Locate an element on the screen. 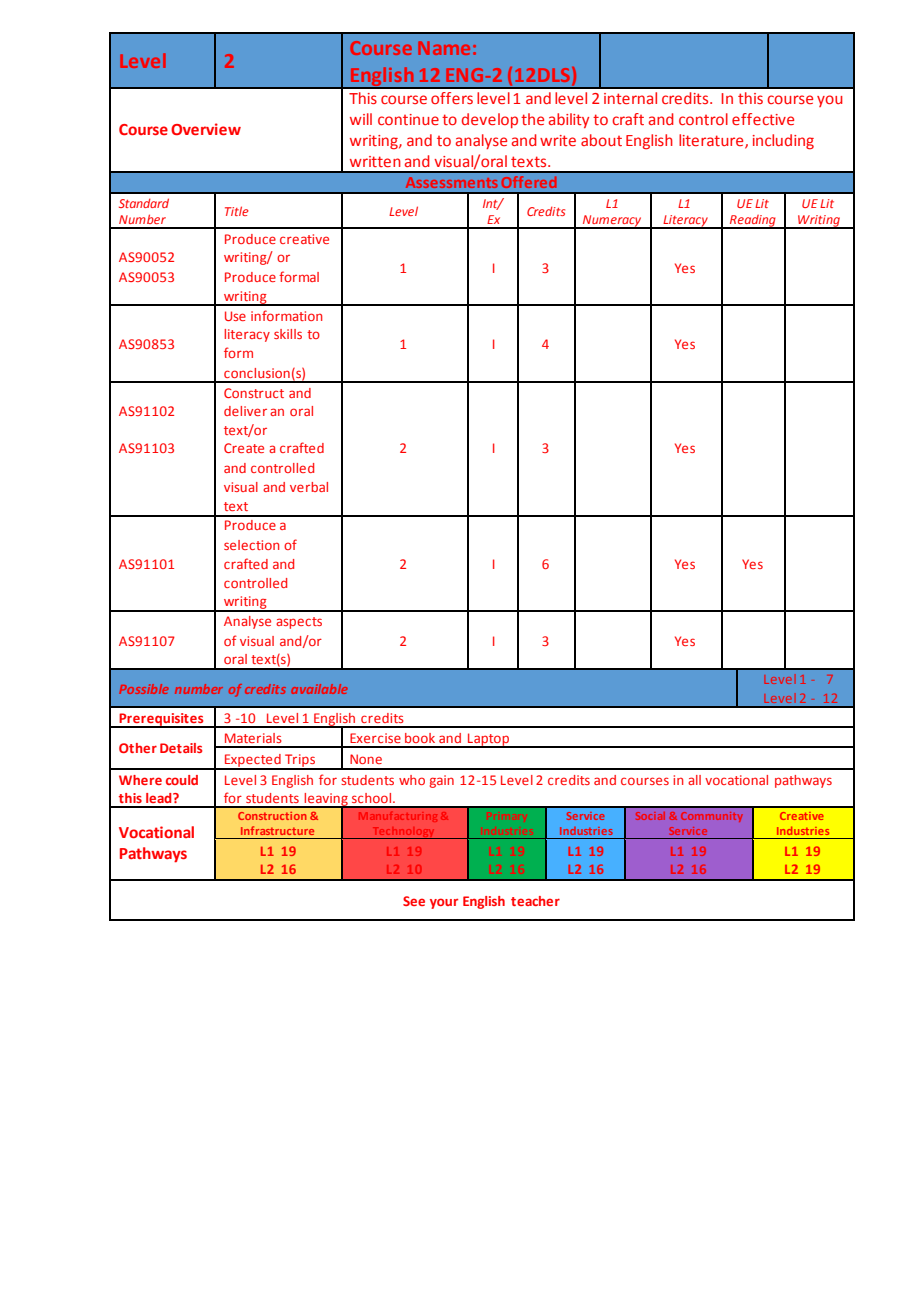 The width and height of the screenshot is (924, 1308). all is located at coordinates (694, 780).
